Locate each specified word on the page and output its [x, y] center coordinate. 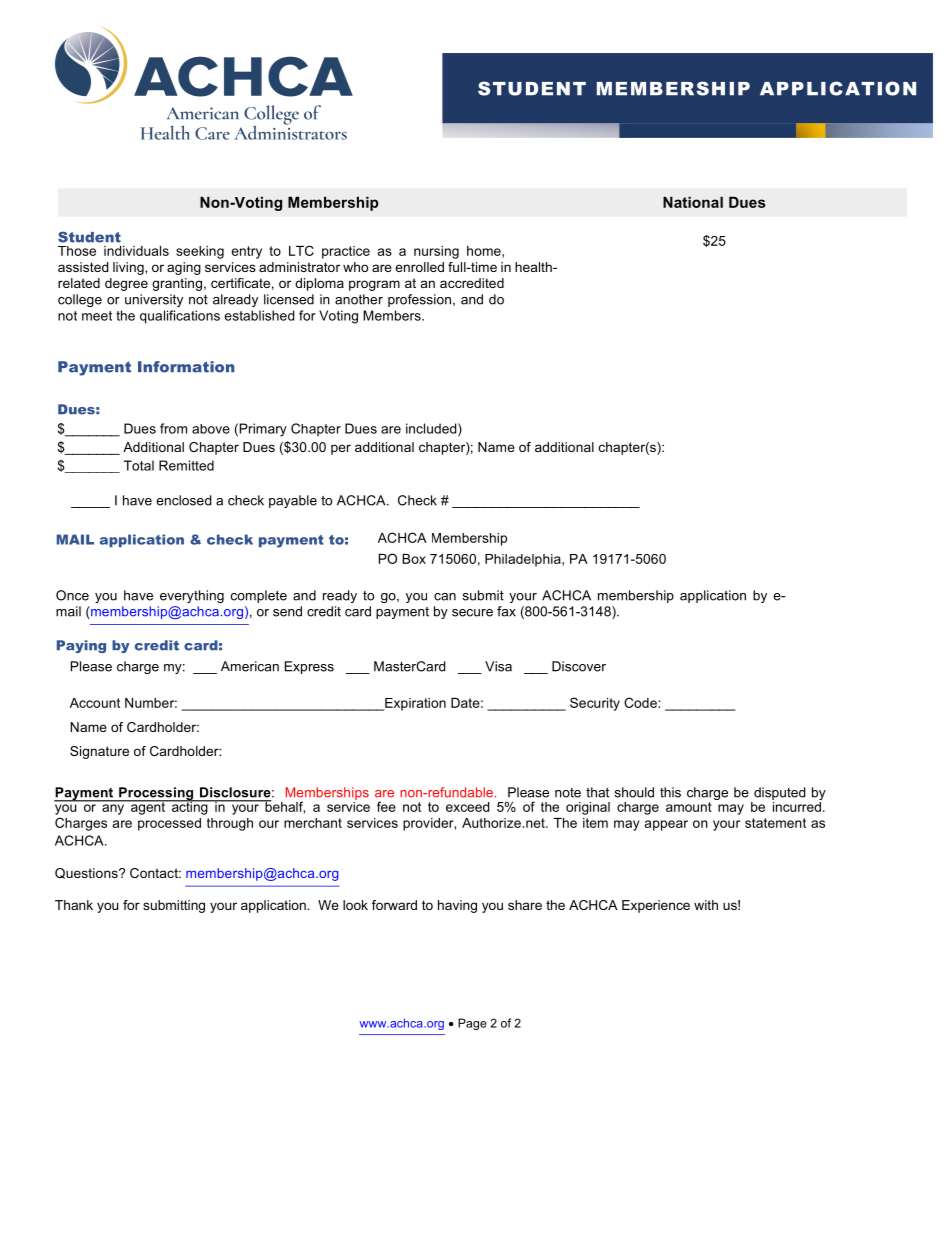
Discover [579, 666]
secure [472, 613]
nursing [436, 252]
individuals [136, 251]
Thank [74, 905]
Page [472, 1024]
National [693, 202]
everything [192, 596]
